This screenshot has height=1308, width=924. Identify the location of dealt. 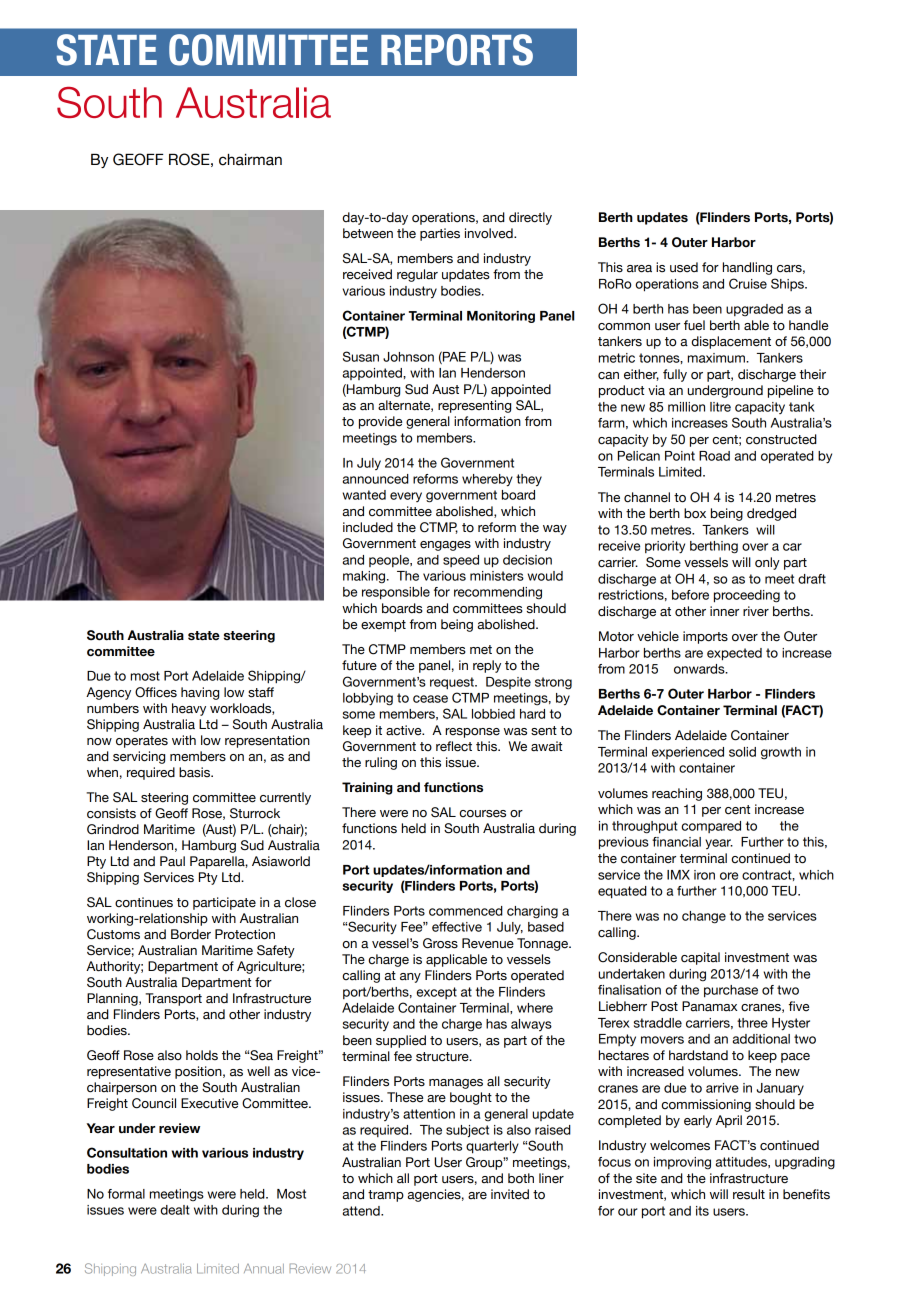
(175, 1210).
